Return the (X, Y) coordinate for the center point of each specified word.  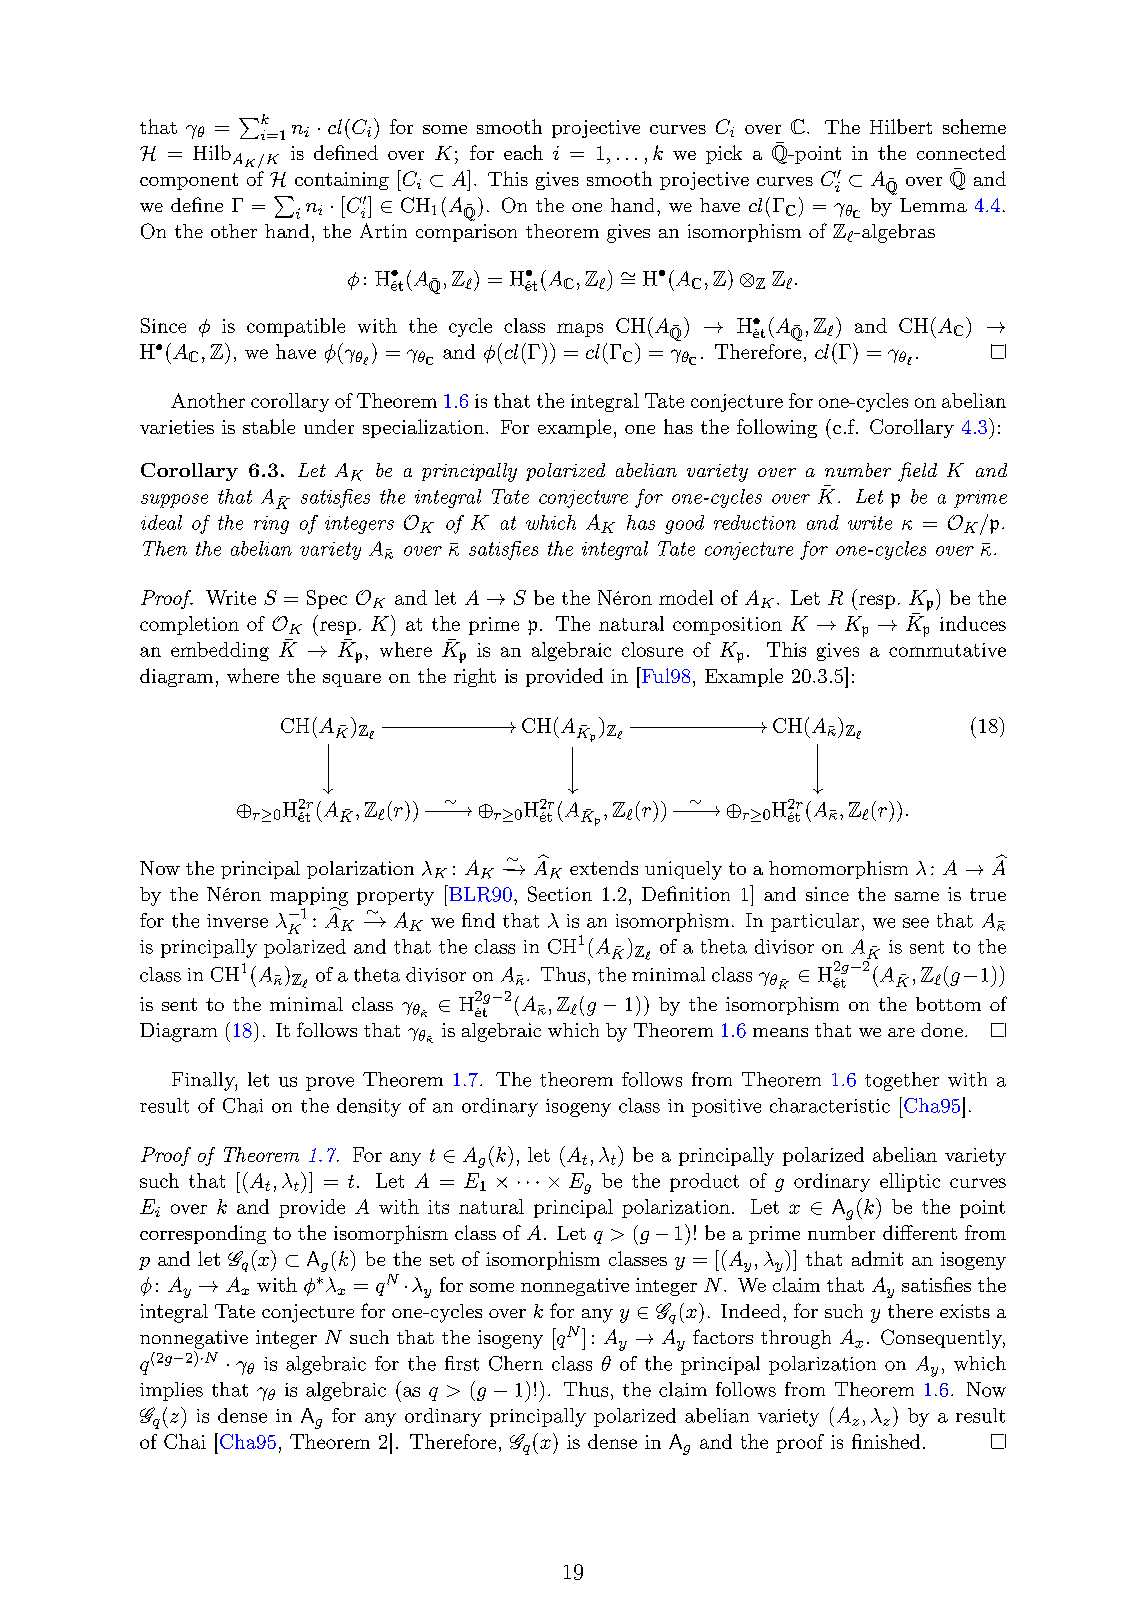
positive (726, 1108)
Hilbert (901, 126)
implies (171, 1391)
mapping (309, 897)
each (523, 152)
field (917, 472)
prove (330, 1084)
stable (269, 426)
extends (604, 868)
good (684, 524)
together (902, 1081)
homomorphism (838, 870)
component (189, 181)
